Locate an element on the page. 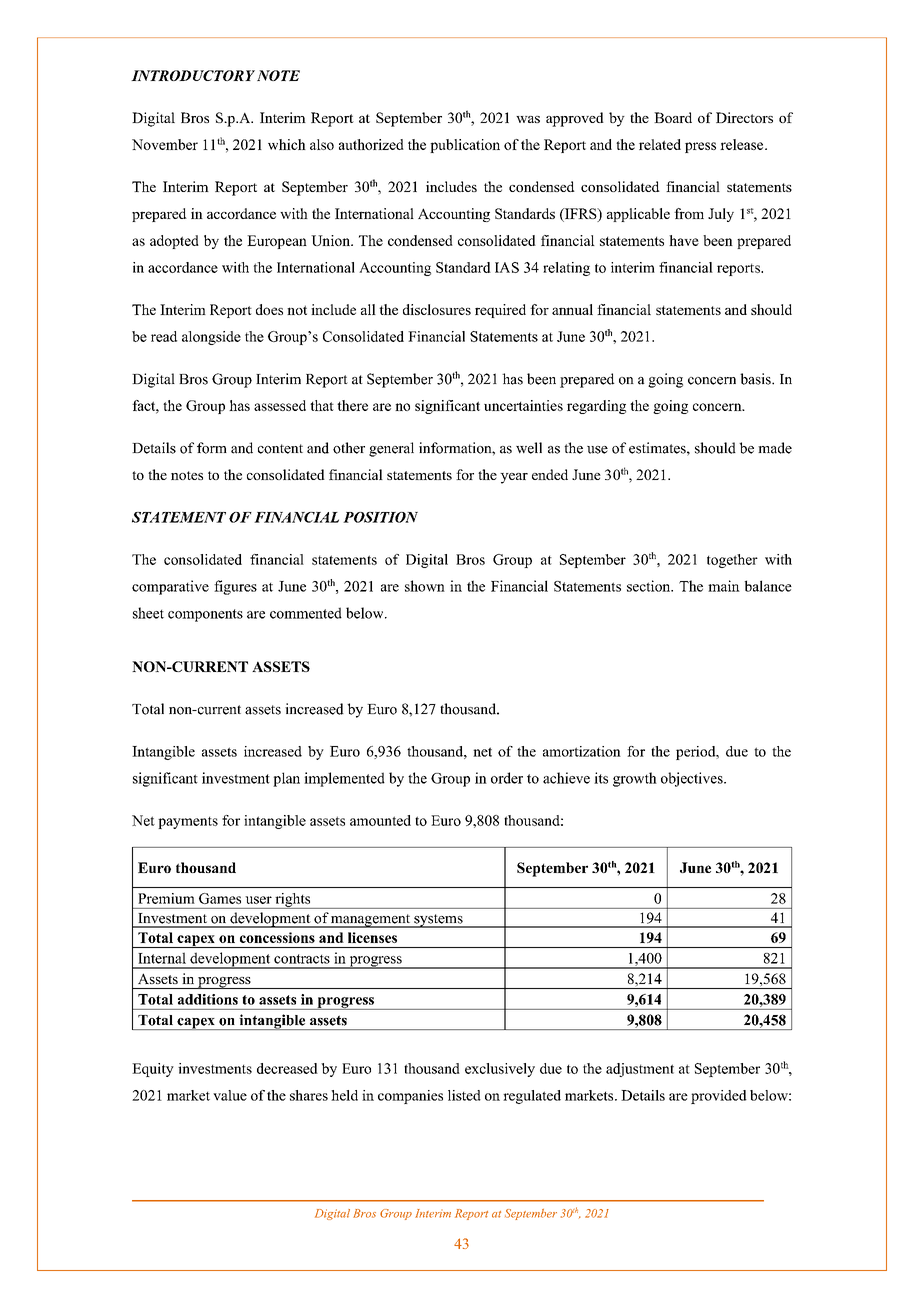 The width and height of the image is (924, 1308). figures is located at coordinates (235, 587).
